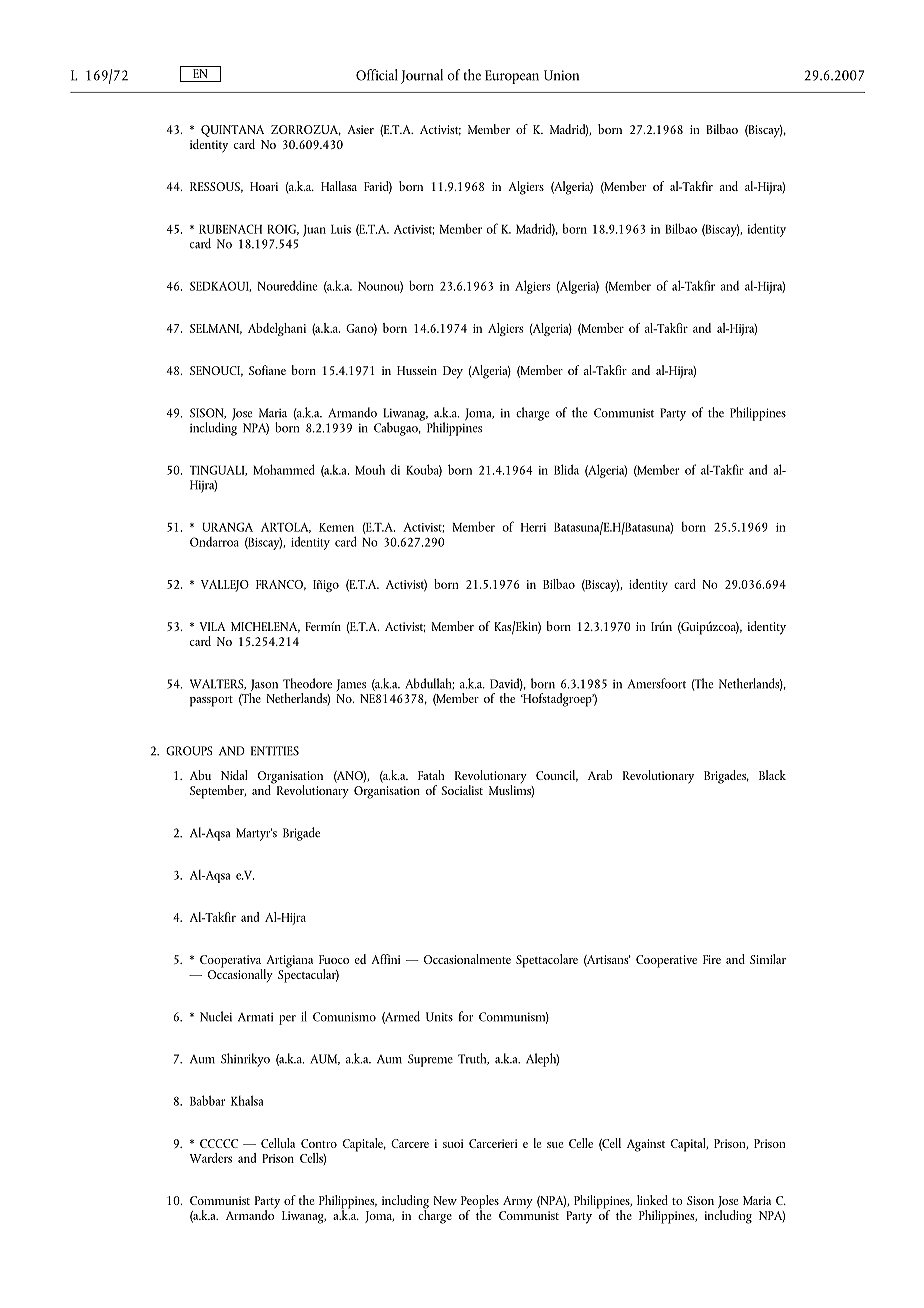 The image size is (924, 1308). What do you see at coordinates (600, 775) in the screenshot?
I see `Arab` at bounding box center [600, 775].
